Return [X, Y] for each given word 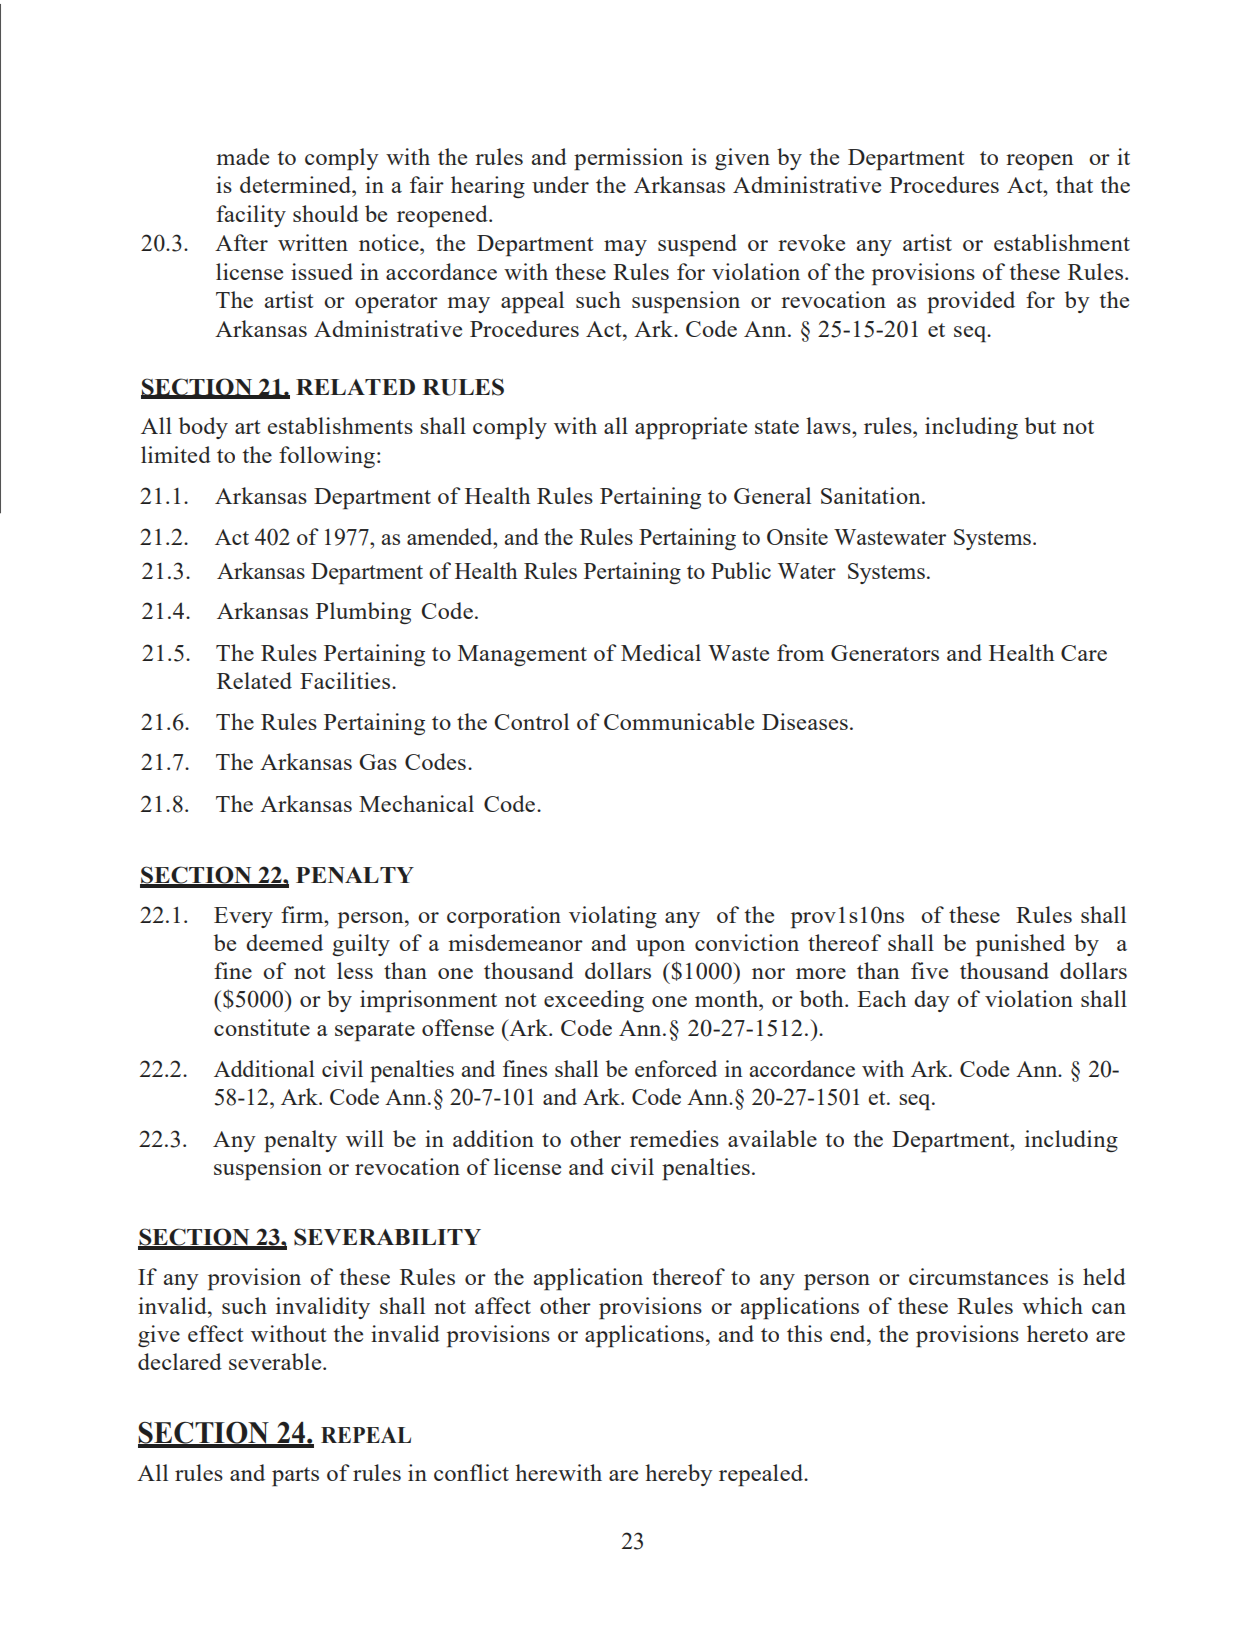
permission [628, 159]
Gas [378, 762]
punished [1020, 945]
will [365, 1138]
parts [295, 1477]
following [327, 457]
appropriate [691, 428]
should [326, 213]
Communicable [679, 721]
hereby [679, 1475]
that [1074, 184]
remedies [674, 1138]
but [1040, 425]
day [932, 1001]
